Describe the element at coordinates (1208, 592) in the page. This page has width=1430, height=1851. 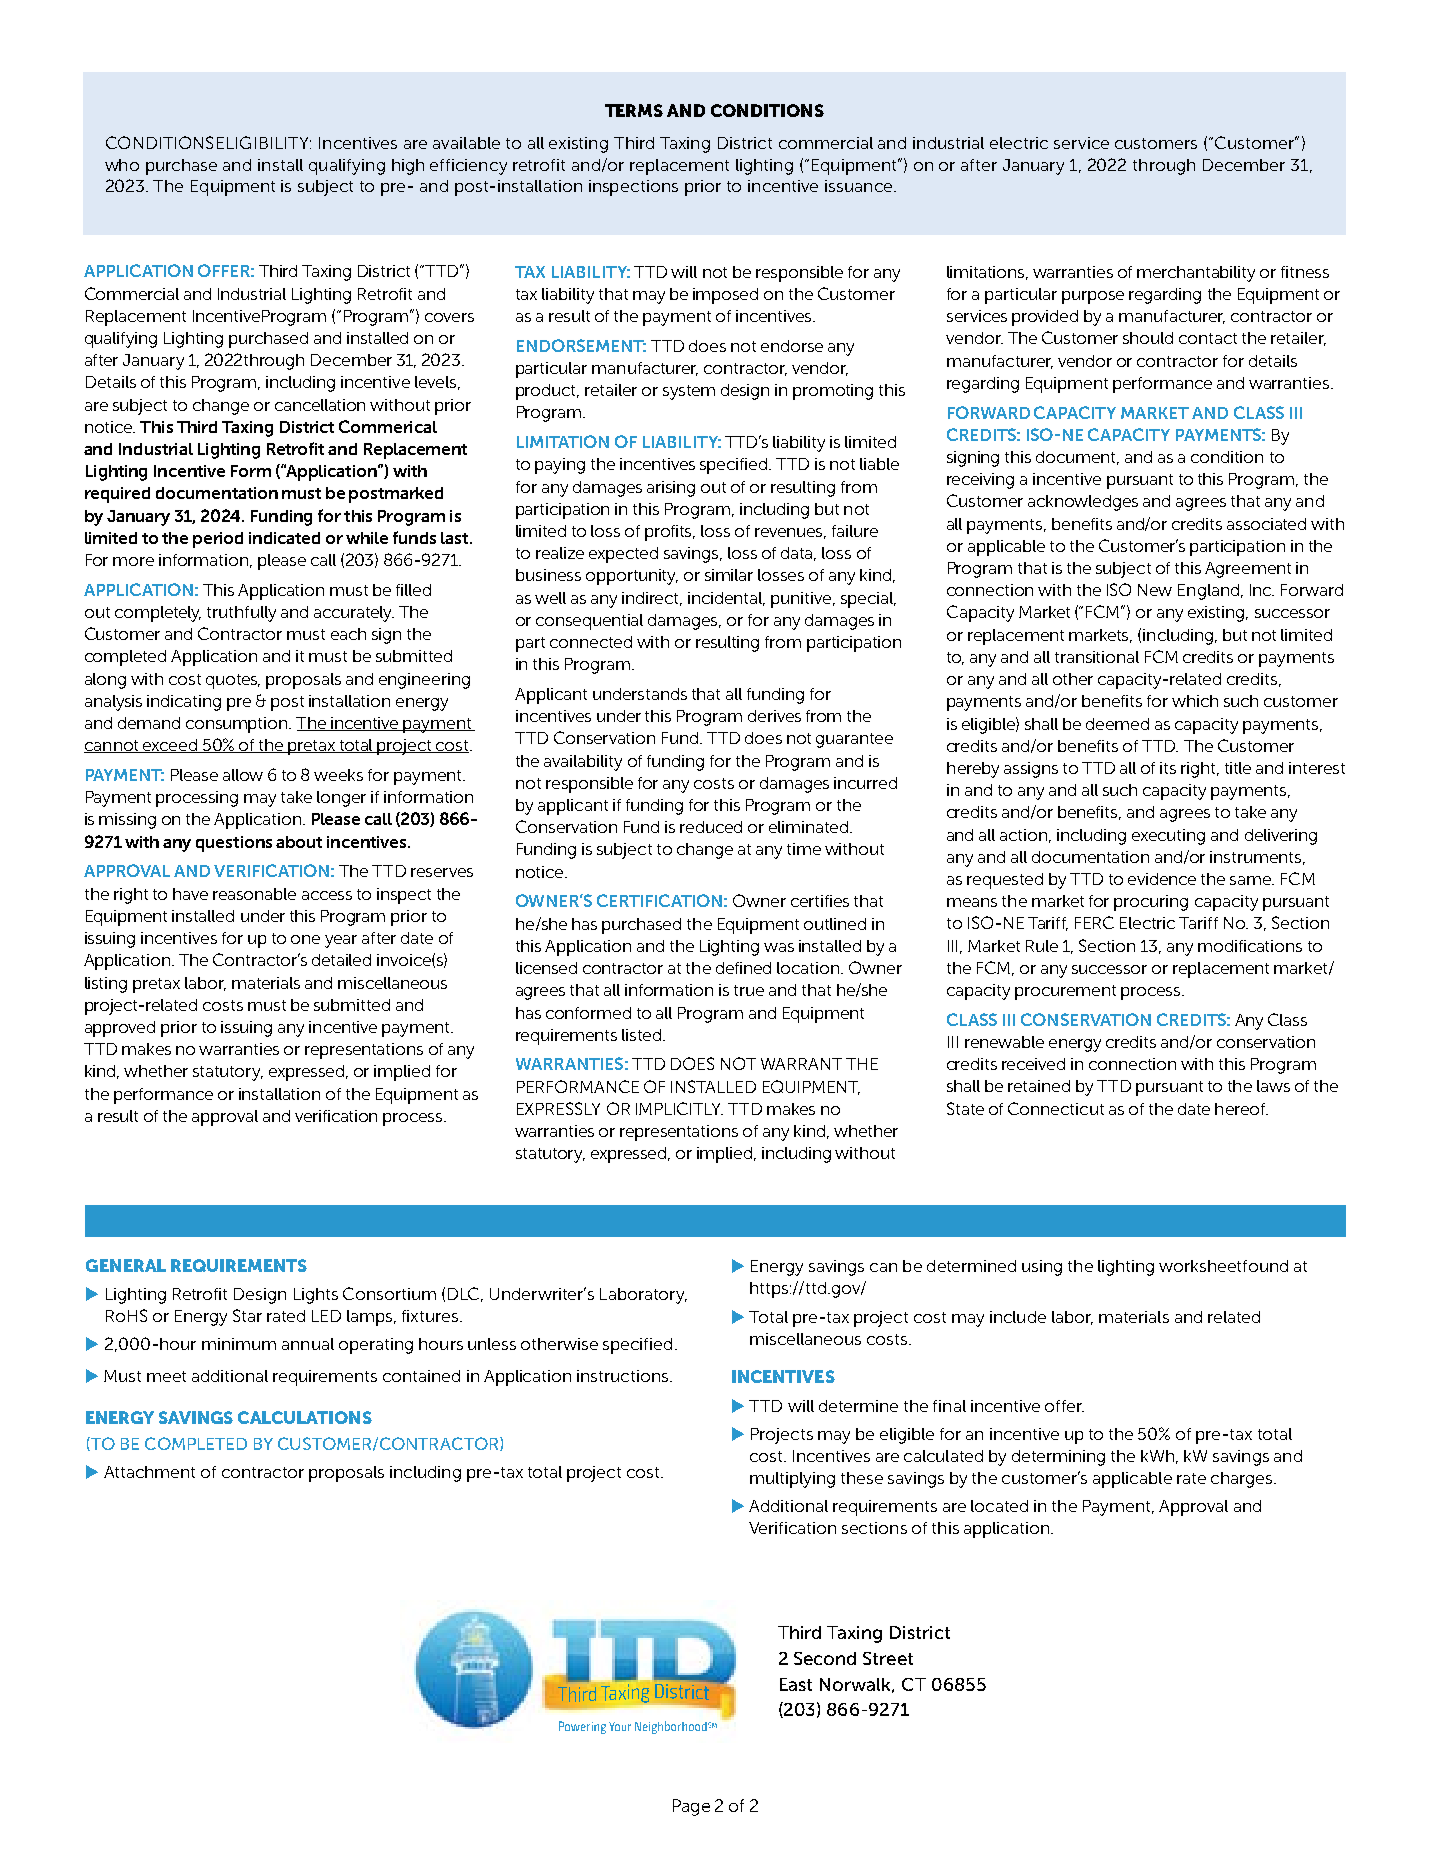
I see `England` at that location.
